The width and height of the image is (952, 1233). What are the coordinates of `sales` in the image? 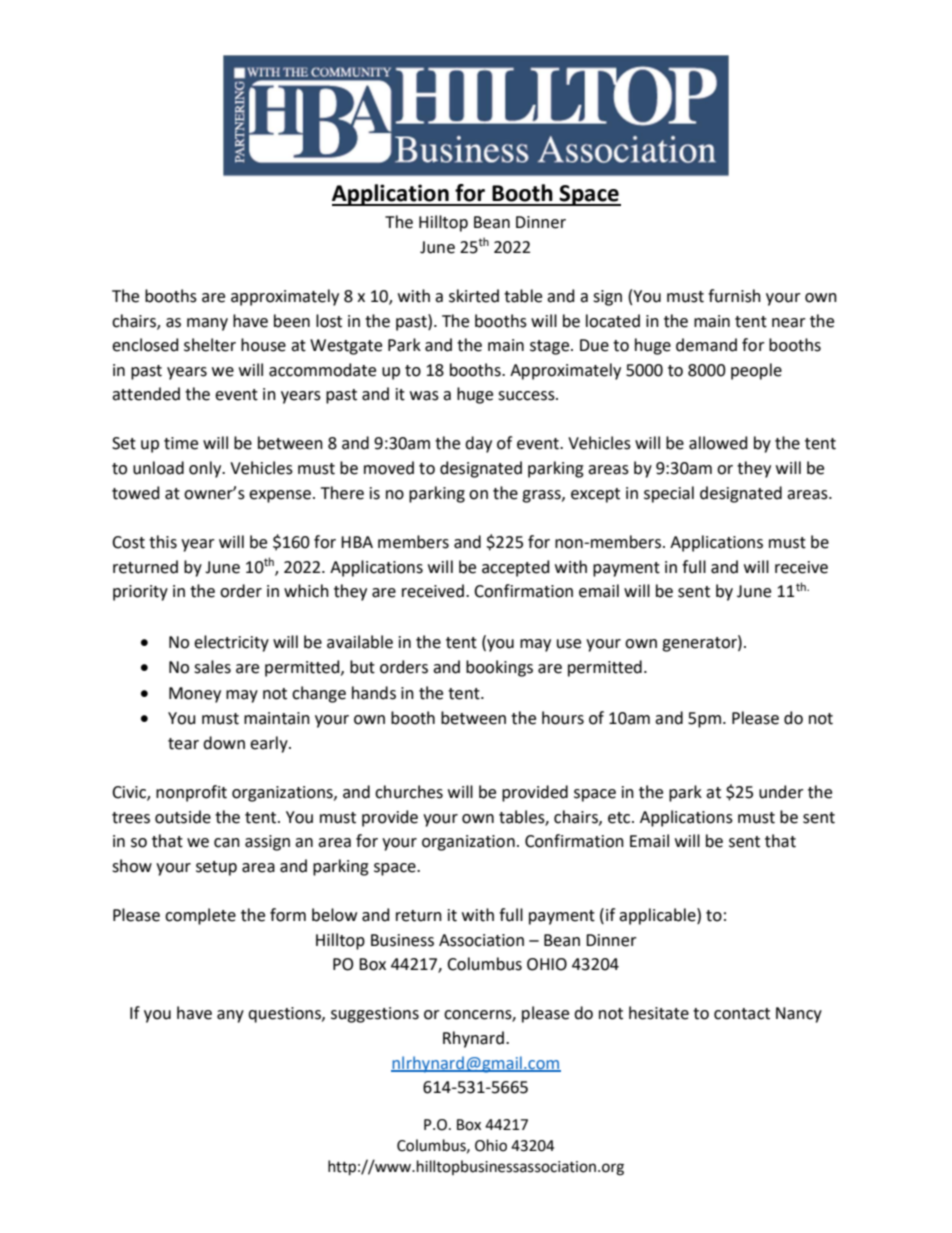 It's located at (212, 667).
